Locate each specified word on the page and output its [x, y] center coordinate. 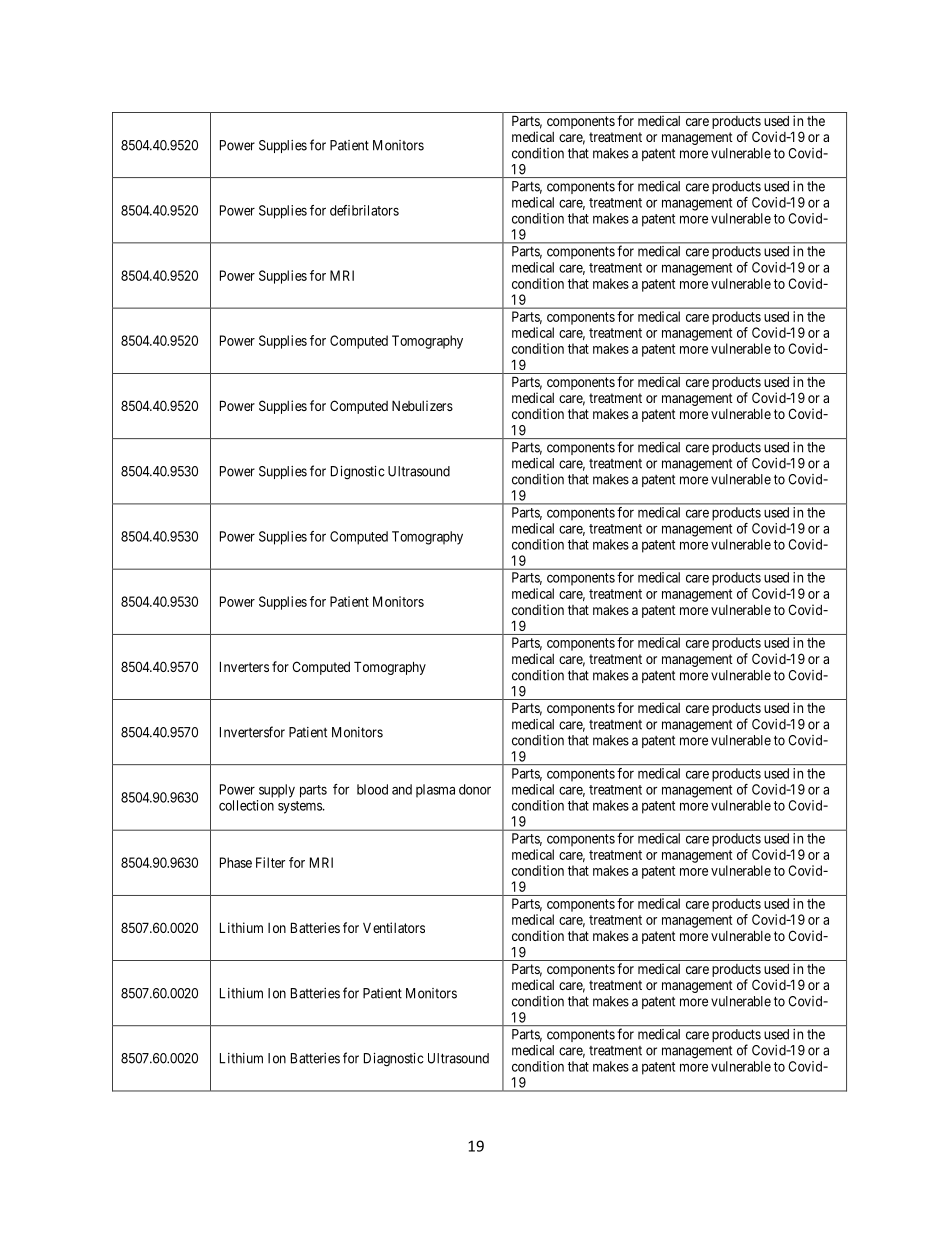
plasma [435, 791]
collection [246, 805]
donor [475, 789]
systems [301, 807]
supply [277, 791]
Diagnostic [394, 1060]
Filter [270, 862]
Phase [236, 862]
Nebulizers [422, 405]
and [402, 789]
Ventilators [394, 927]
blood [372, 789]
